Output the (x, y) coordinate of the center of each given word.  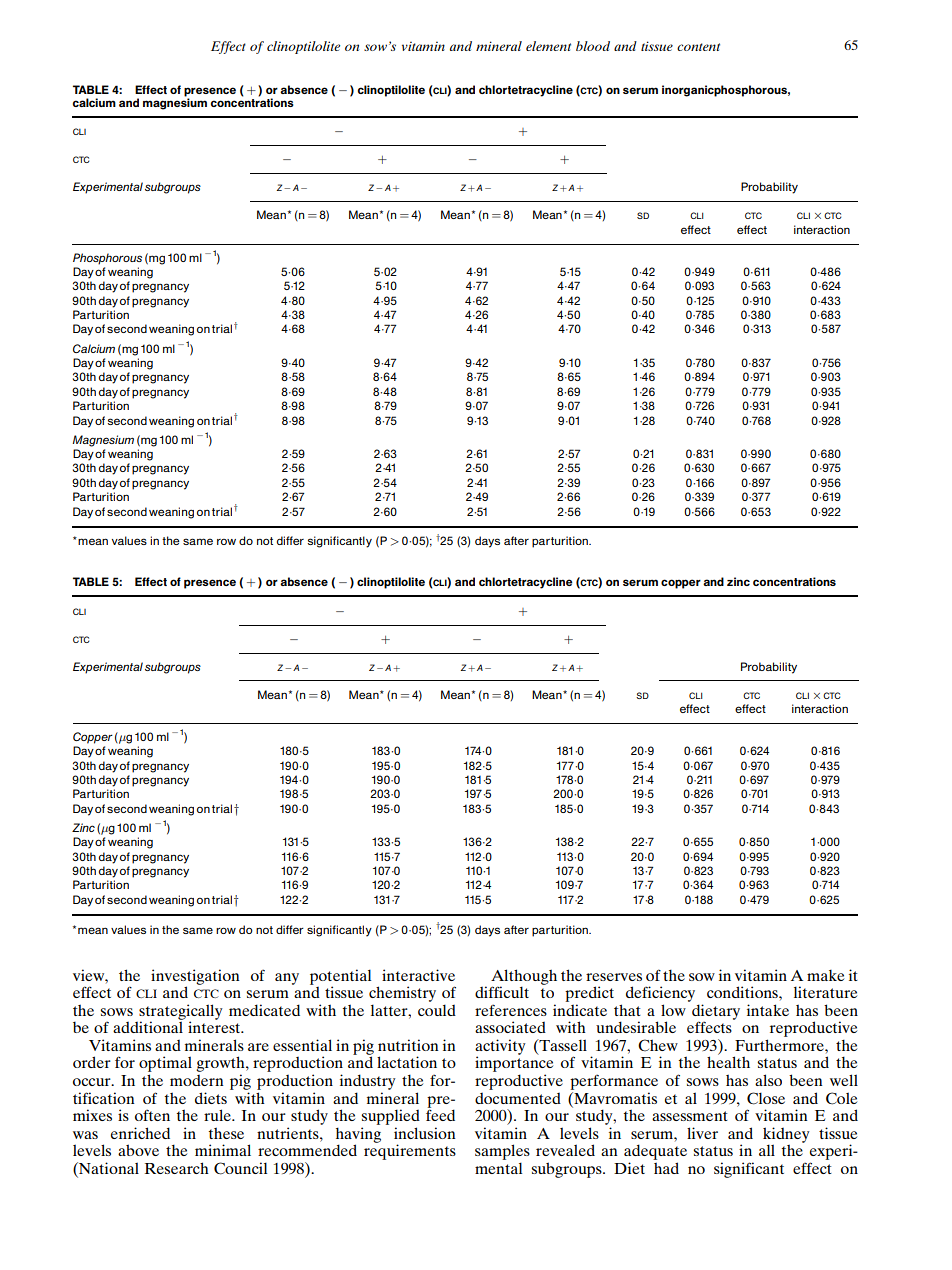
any (287, 979)
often (152, 1115)
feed (440, 1114)
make (825, 975)
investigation (195, 978)
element (548, 46)
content (698, 47)
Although (524, 978)
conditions (743, 992)
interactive (418, 975)
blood (593, 46)
